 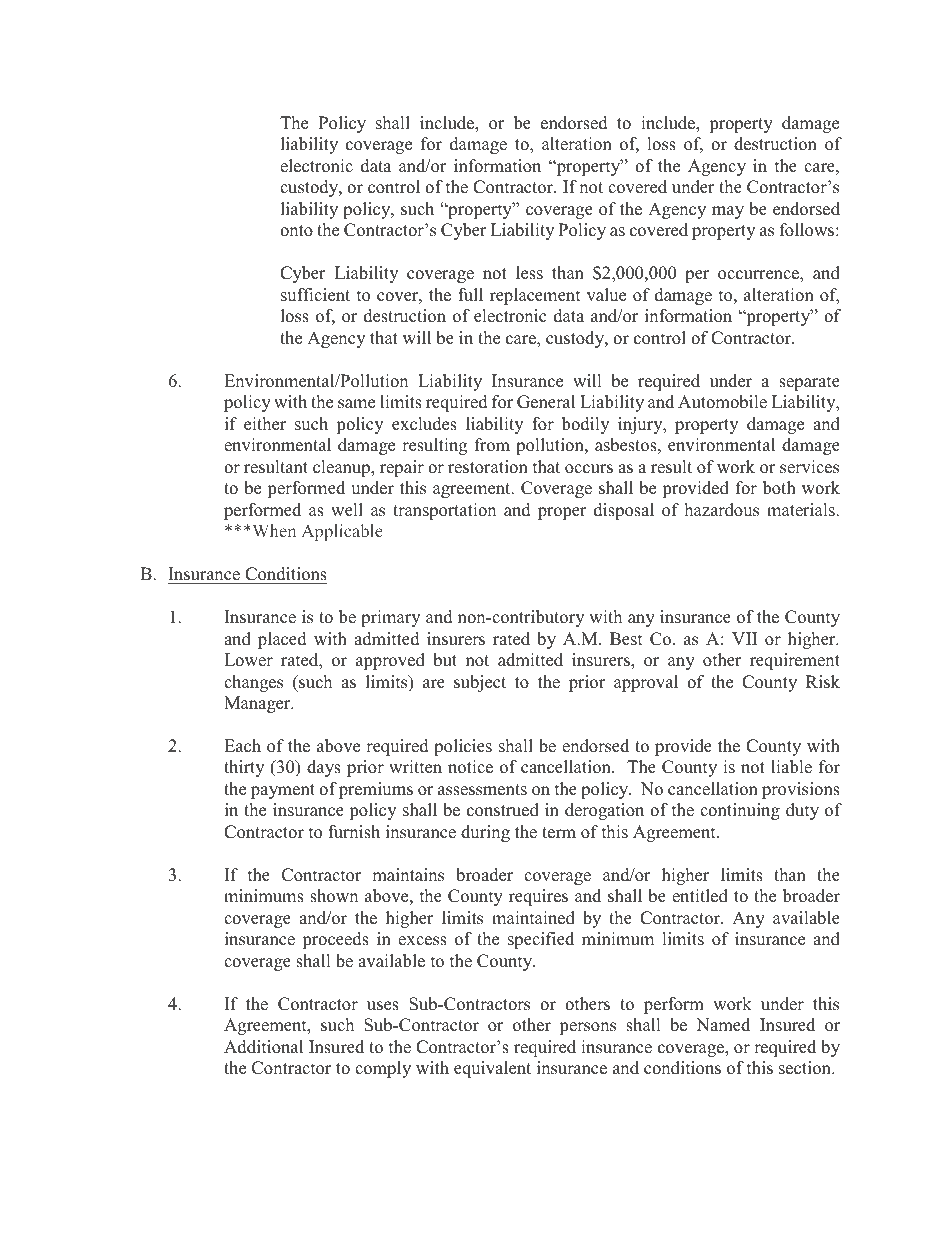 What do you see at coordinates (722, 402) in the screenshot?
I see `Automobile` at bounding box center [722, 402].
